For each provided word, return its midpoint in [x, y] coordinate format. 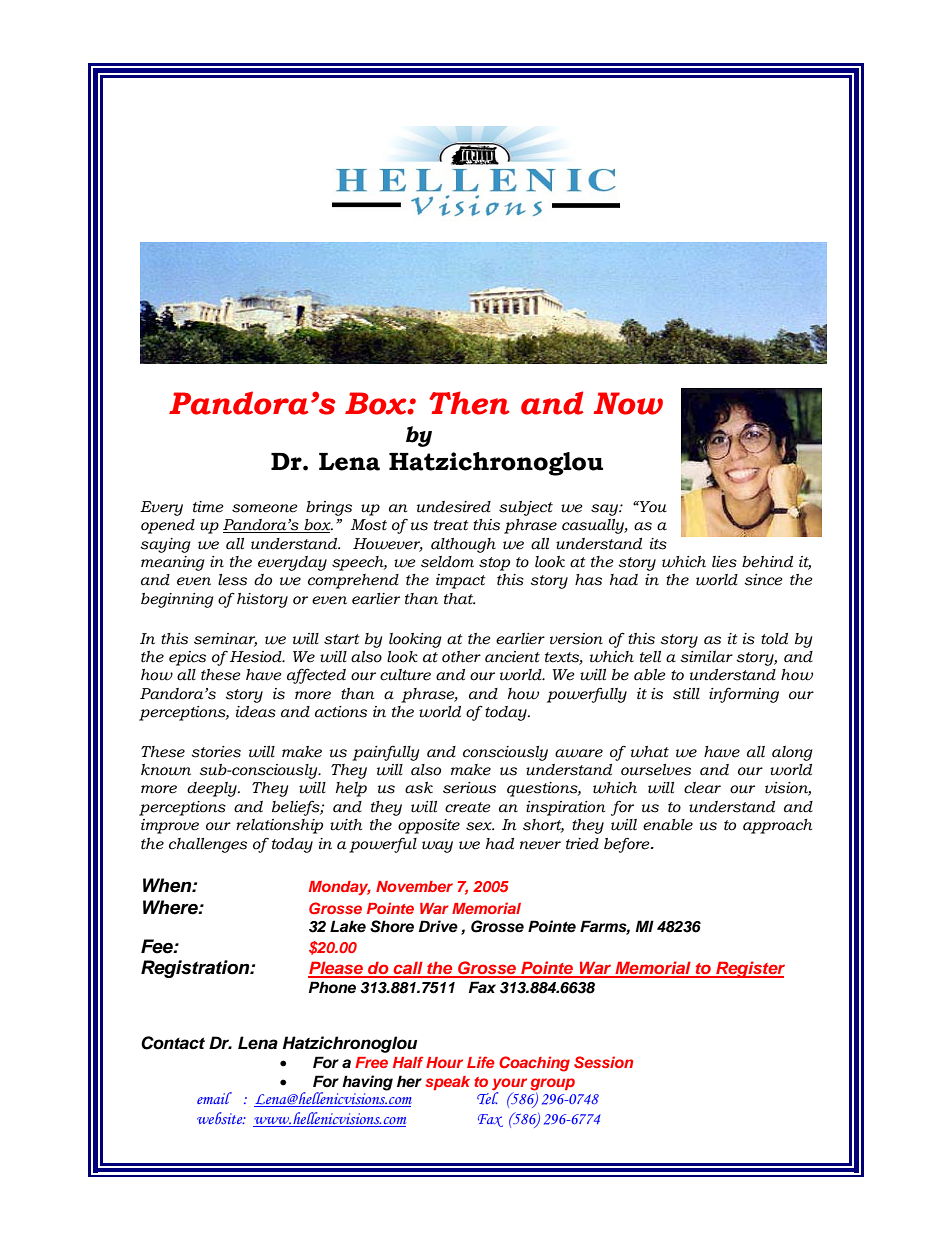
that [459, 599]
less [232, 580]
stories [216, 752]
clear [702, 788]
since [763, 580]
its [658, 544]
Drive [438, 926]
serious [469, 788]
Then [469, 403]
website [221, 1118]
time [208, 507]
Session [603, 1062]
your [509, 1085]
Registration [196, 969]
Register [749, 969]
